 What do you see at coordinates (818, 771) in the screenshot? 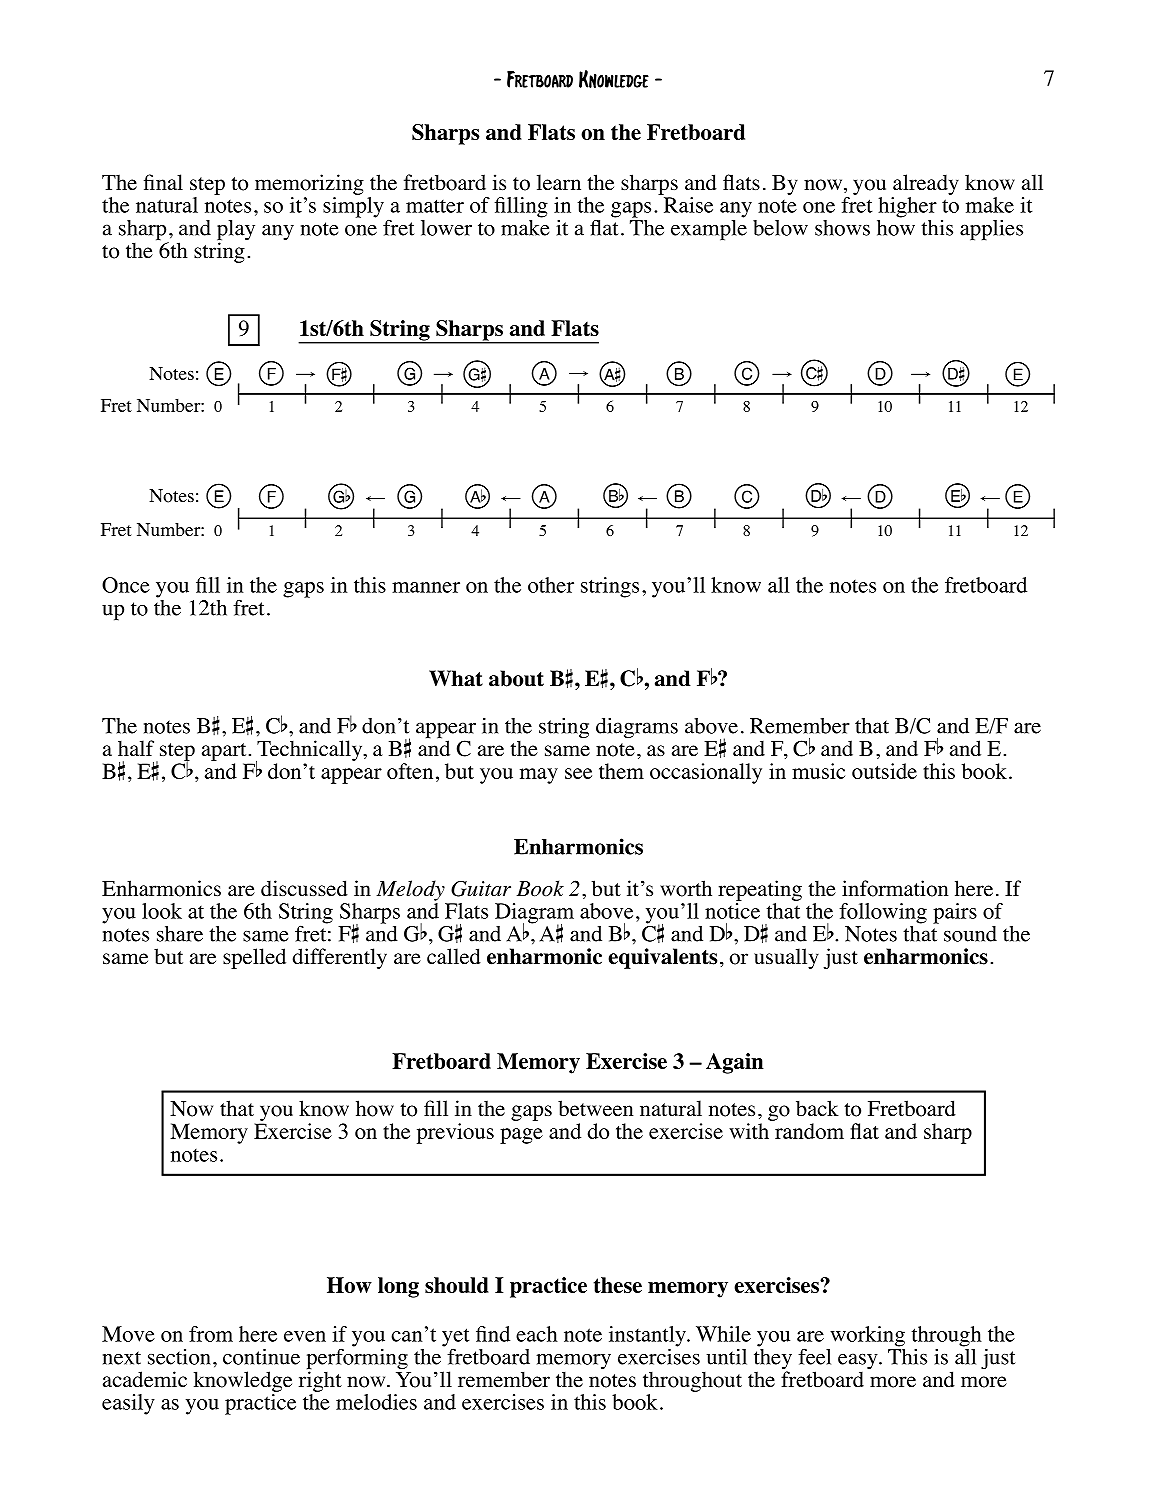
I see `music` at bounding box center [818, 771].
